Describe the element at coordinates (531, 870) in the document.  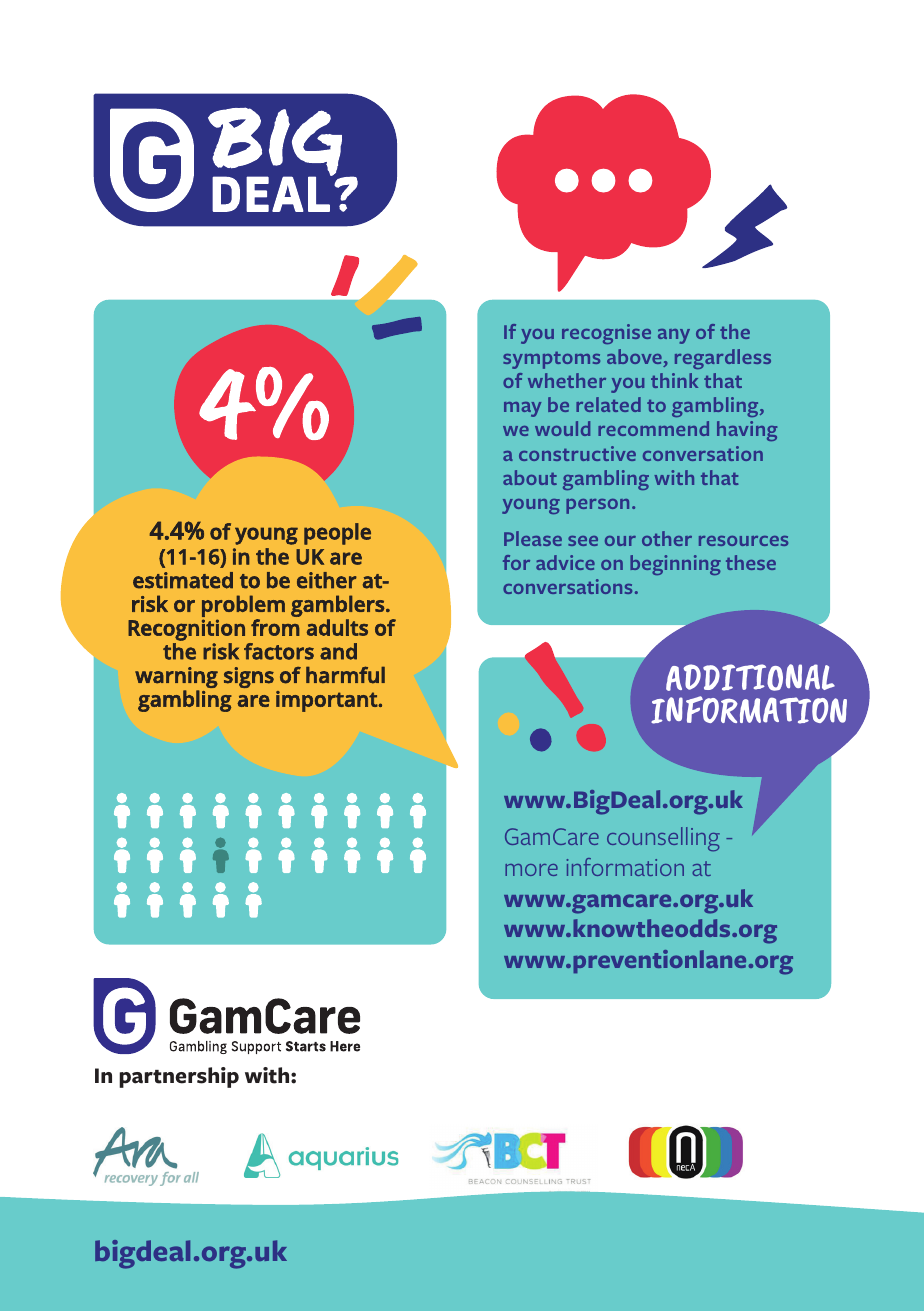
I see `more` at that location.
